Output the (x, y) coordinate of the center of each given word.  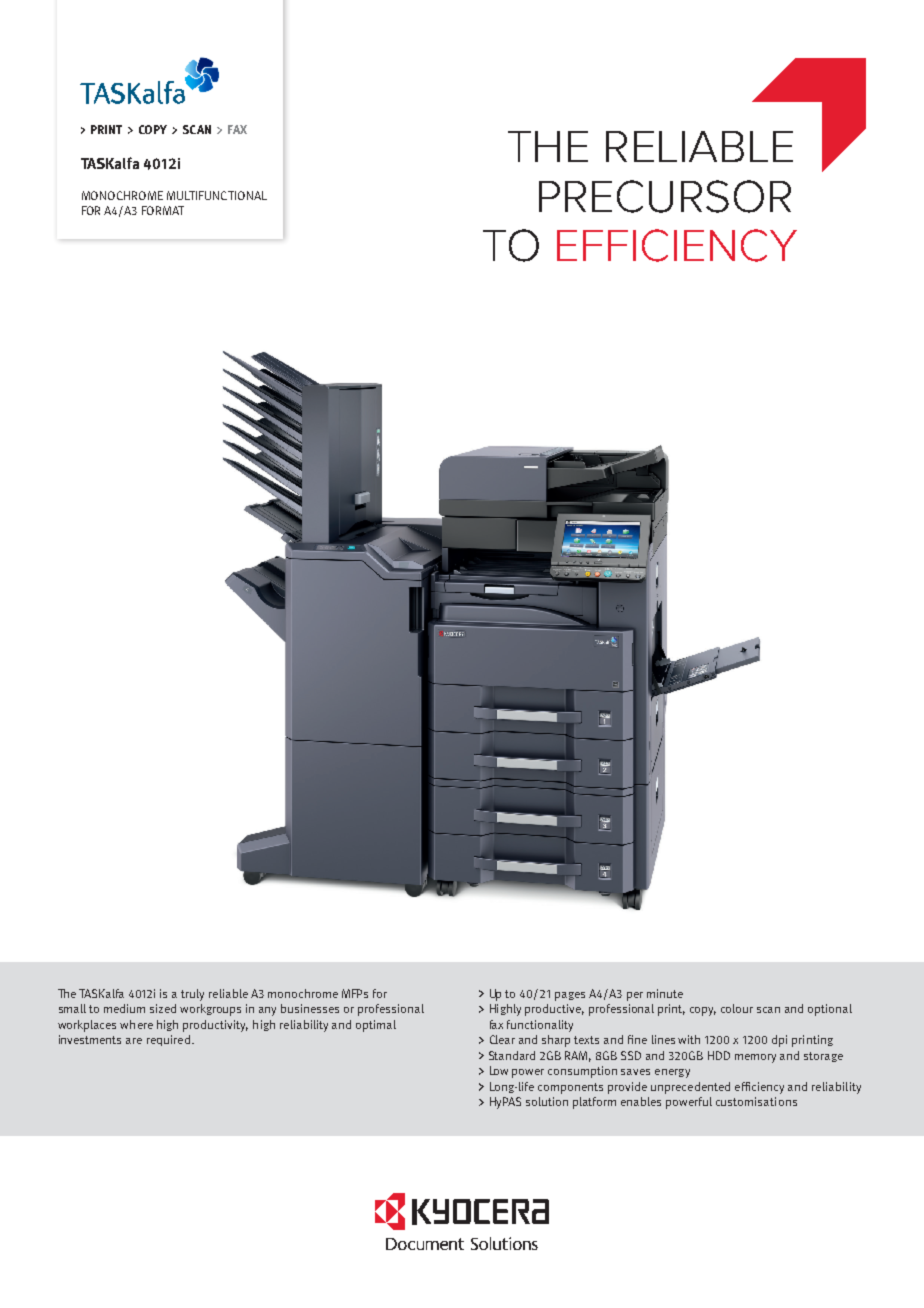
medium (124, 1008)
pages (570, 996)
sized (163, 1008)
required (168, 1040)
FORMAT (163, 210)
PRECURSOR (665, 196)
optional (830, 1010)
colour (737, 1008)
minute (665, 993)
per (635, 996)
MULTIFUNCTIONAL (217, 195)
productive (554, 1010)
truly (192, 995)
